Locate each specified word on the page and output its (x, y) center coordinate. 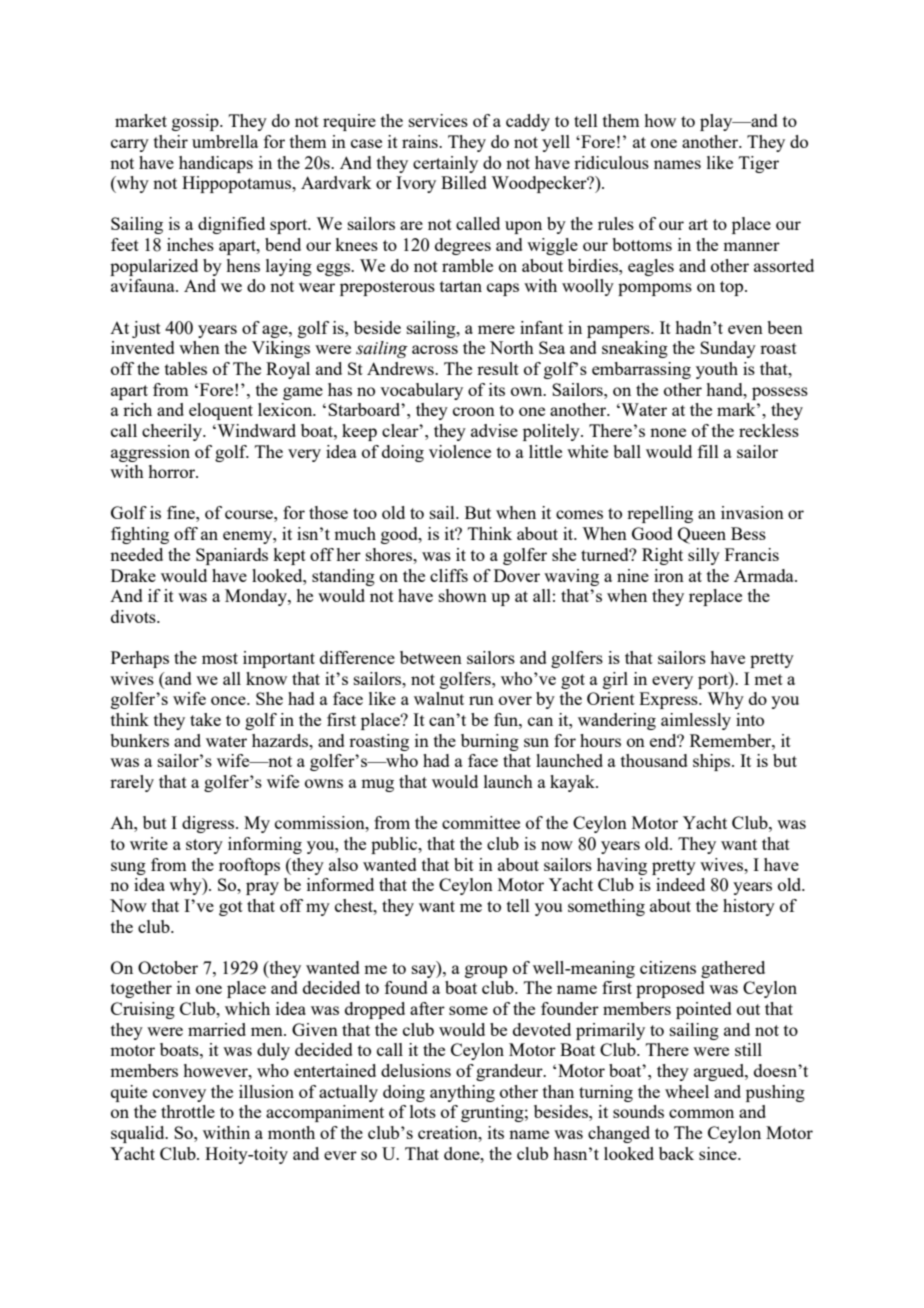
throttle (188, 1111)
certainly (445, 164)
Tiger (759, 164)
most (220, 658)
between (431, 657)
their (171, 141)
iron (669, 575)
